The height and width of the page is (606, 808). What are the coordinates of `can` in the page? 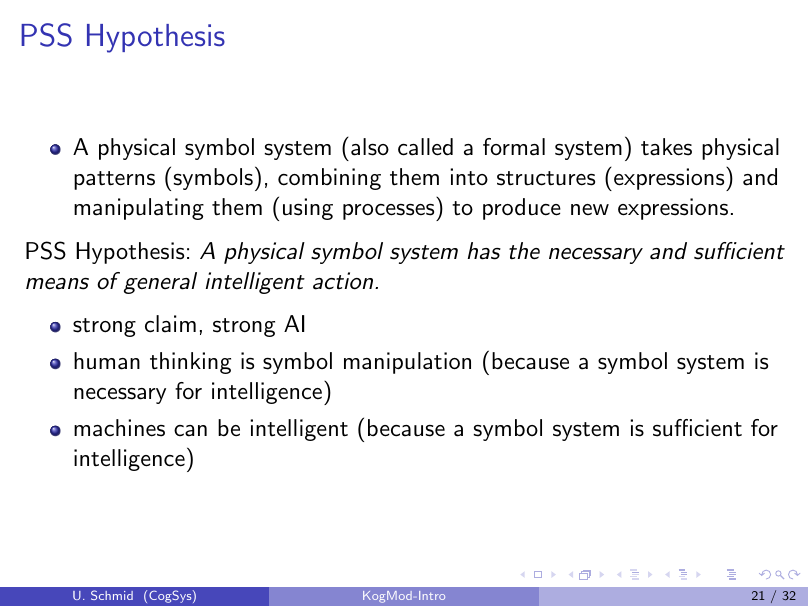 It's located at (190, 431).
